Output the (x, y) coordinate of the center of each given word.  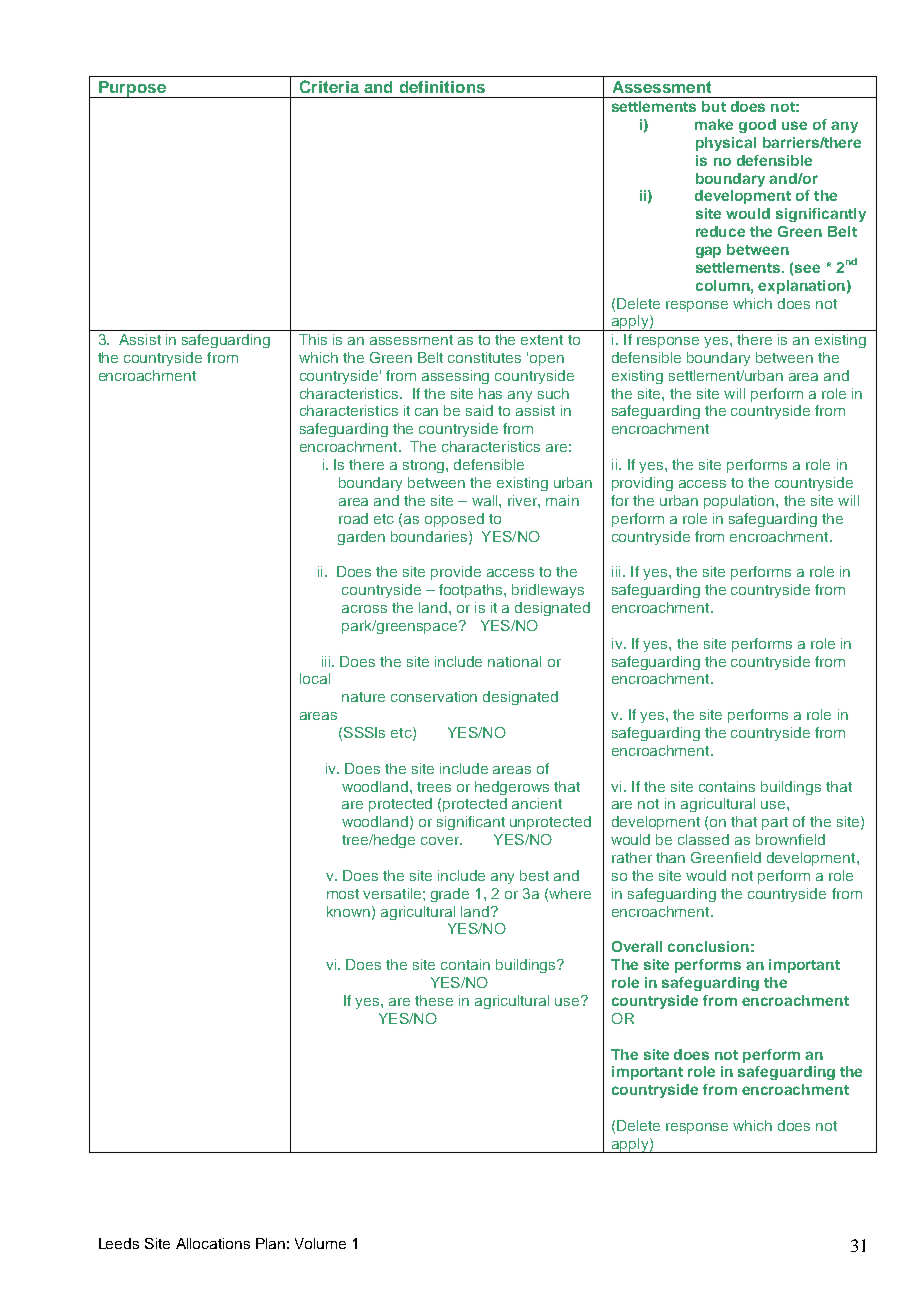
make (714, 124)
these (434, 1000)
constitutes (484, 357)
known (350, 912)
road (353, 518)
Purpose (132, 89)
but (714, 106)
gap (708, 252)
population (740, 502)
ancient (537, 803)
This (313, 339)
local (315, 678)
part (775, 823)
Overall (637, 946)
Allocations (213, 1243)
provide (456, 573)
